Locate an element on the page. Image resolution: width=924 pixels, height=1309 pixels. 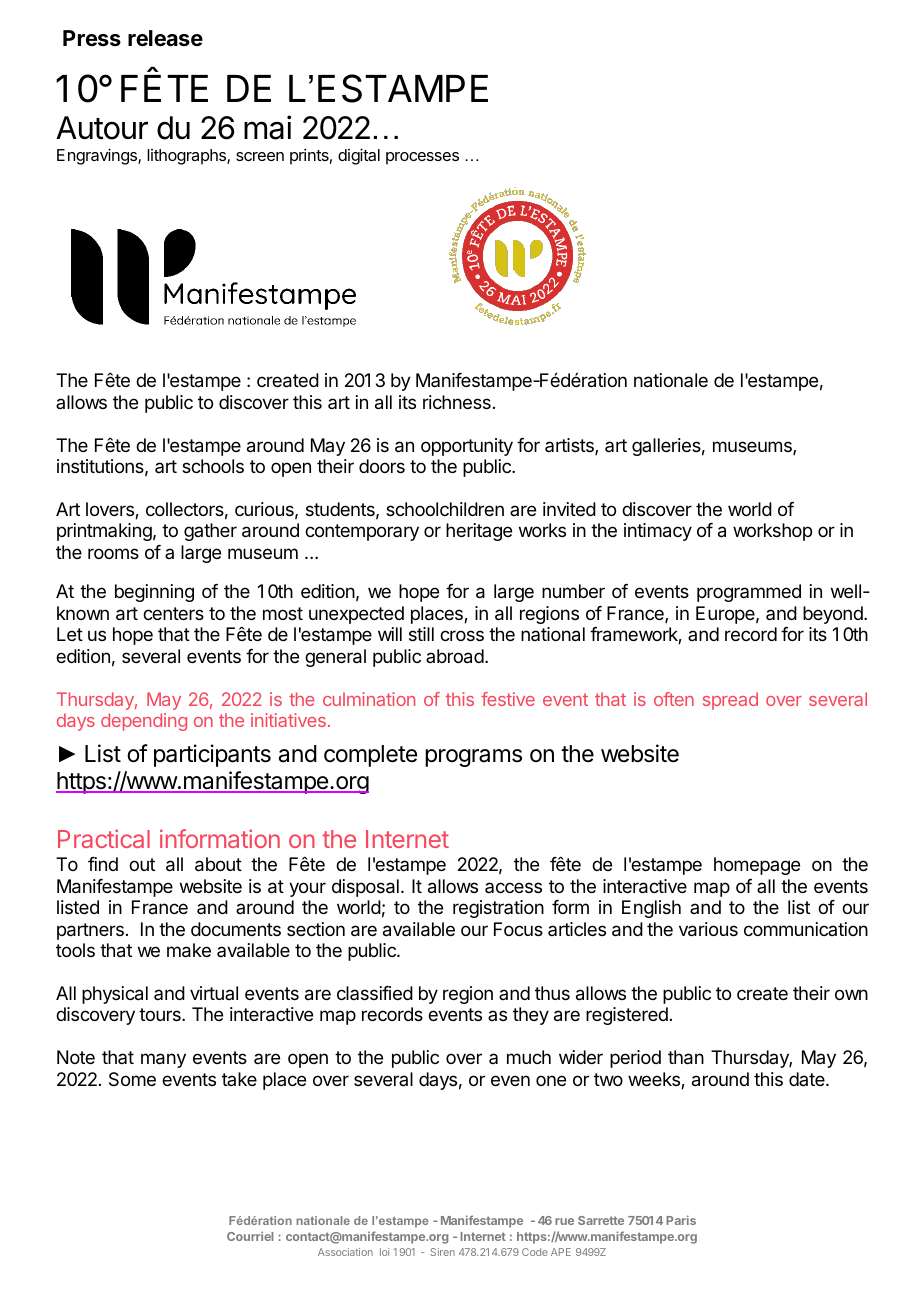
cross is located at coordinates (462, 635).
